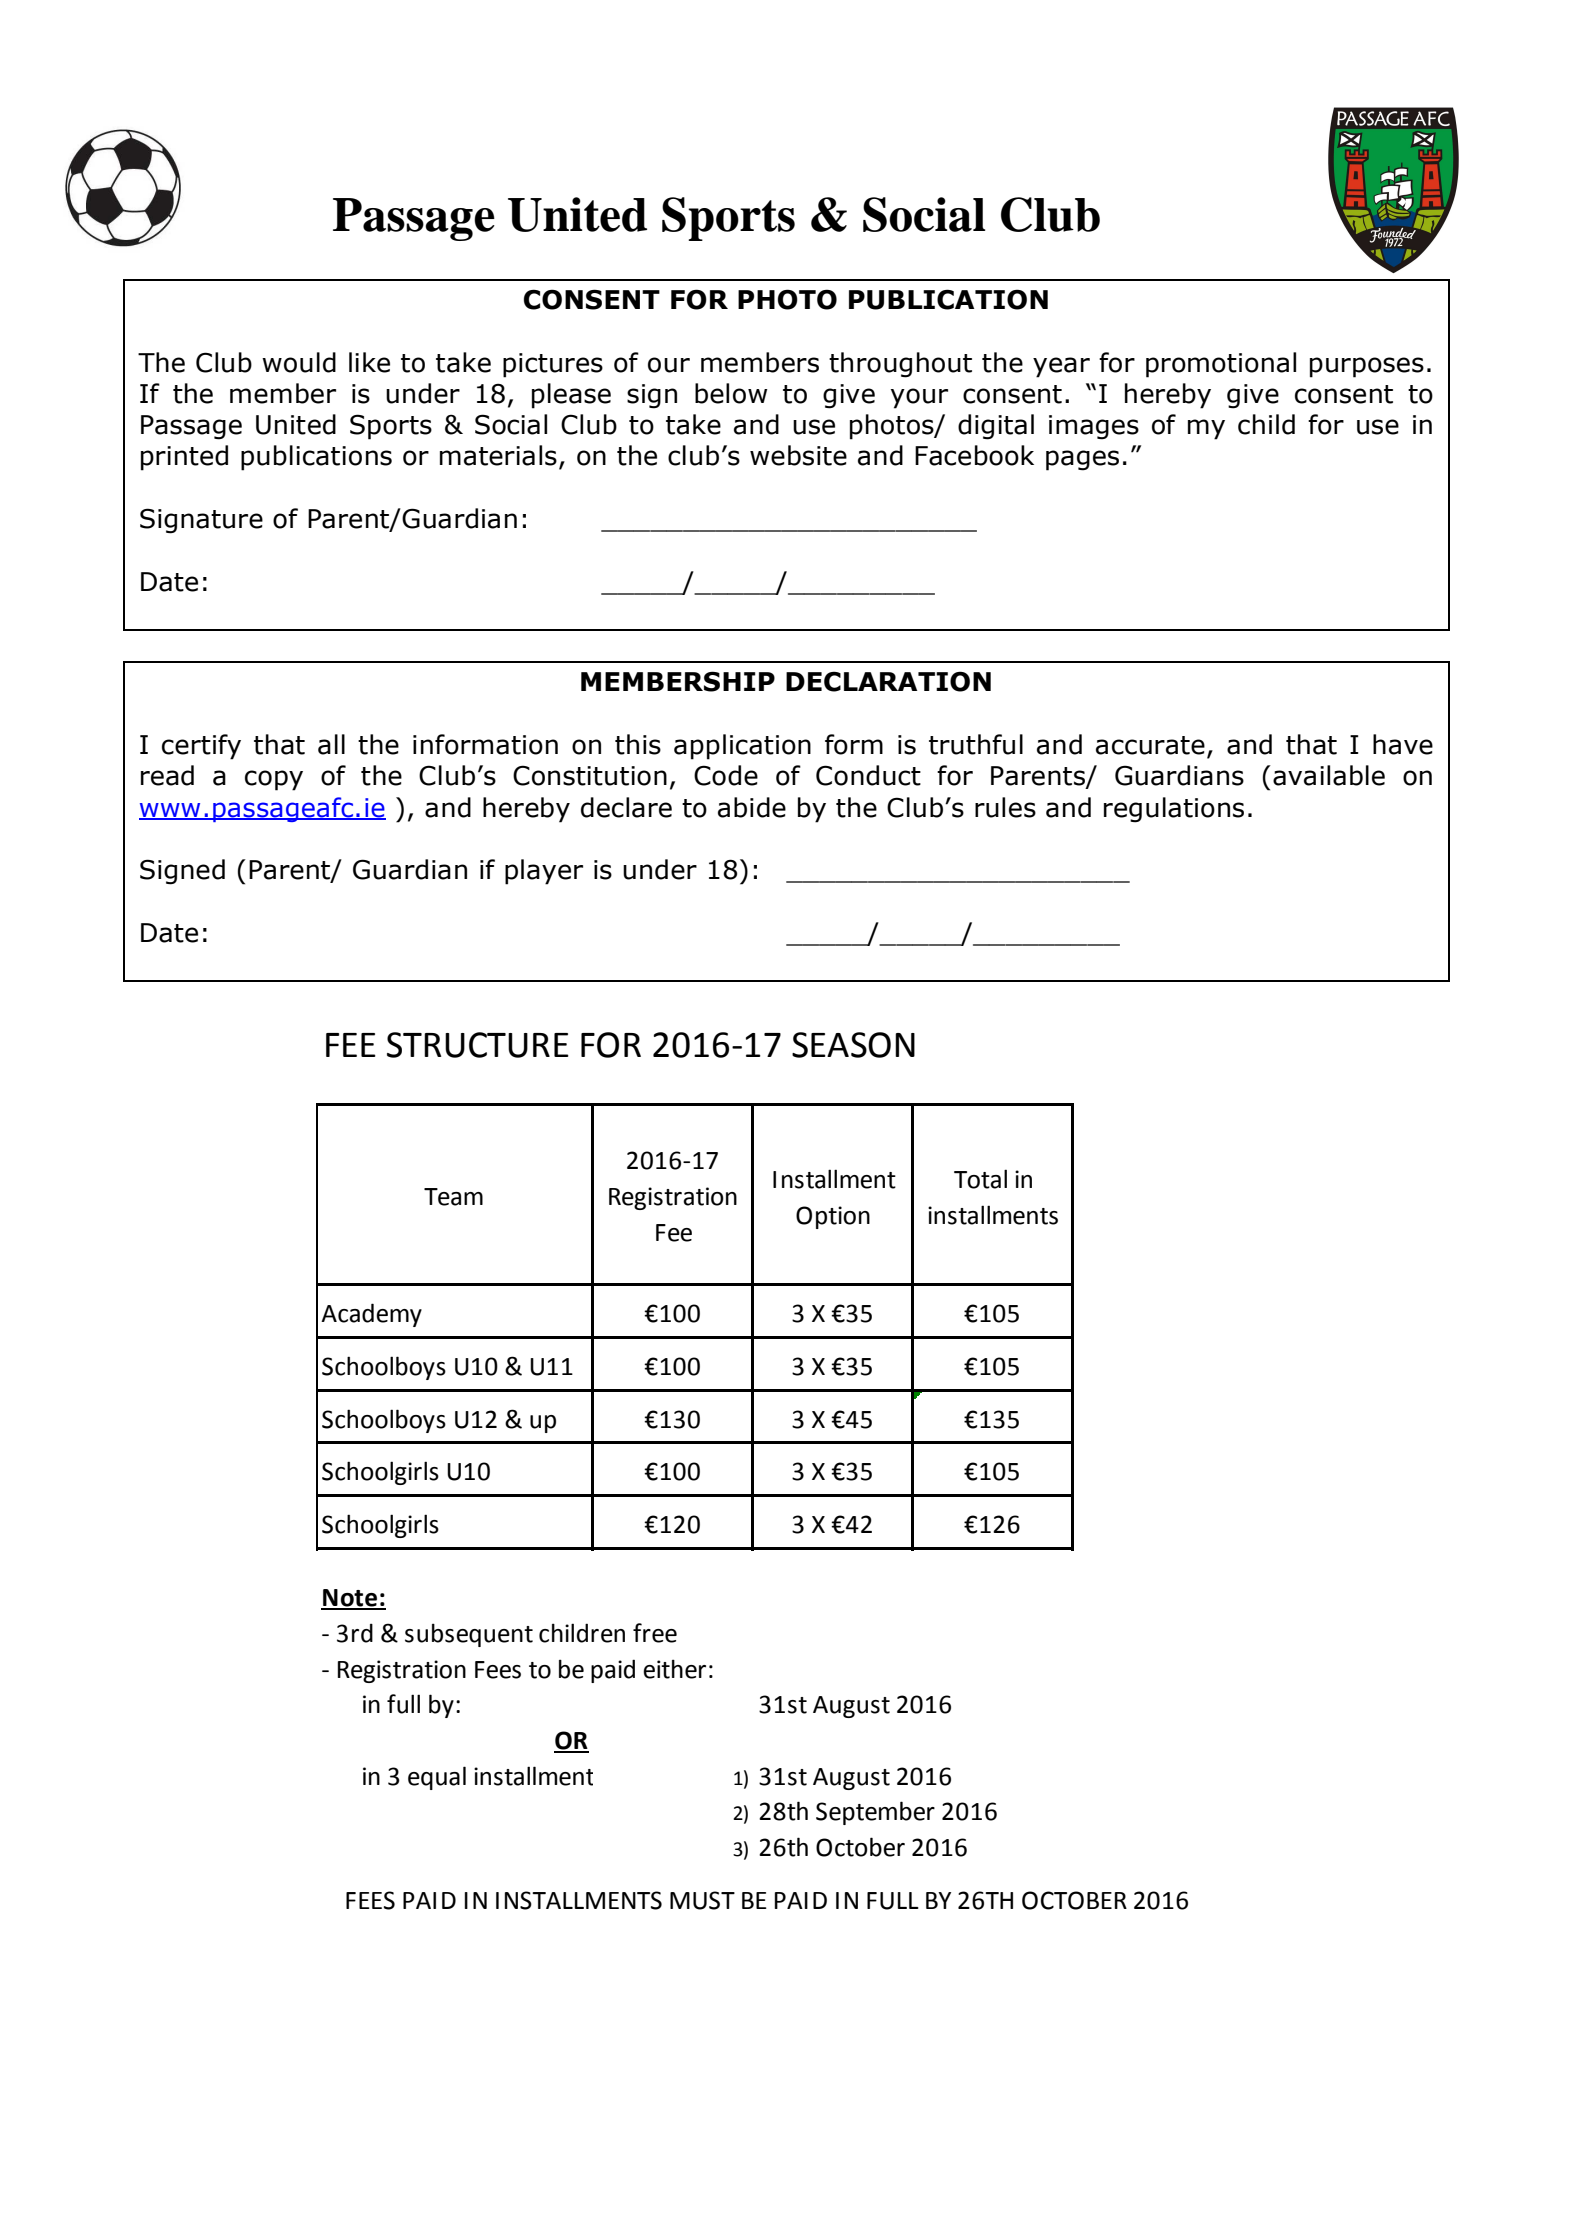  Describe the element at coordinates (731, 393) in the screenshot. I see `below` at that location.
